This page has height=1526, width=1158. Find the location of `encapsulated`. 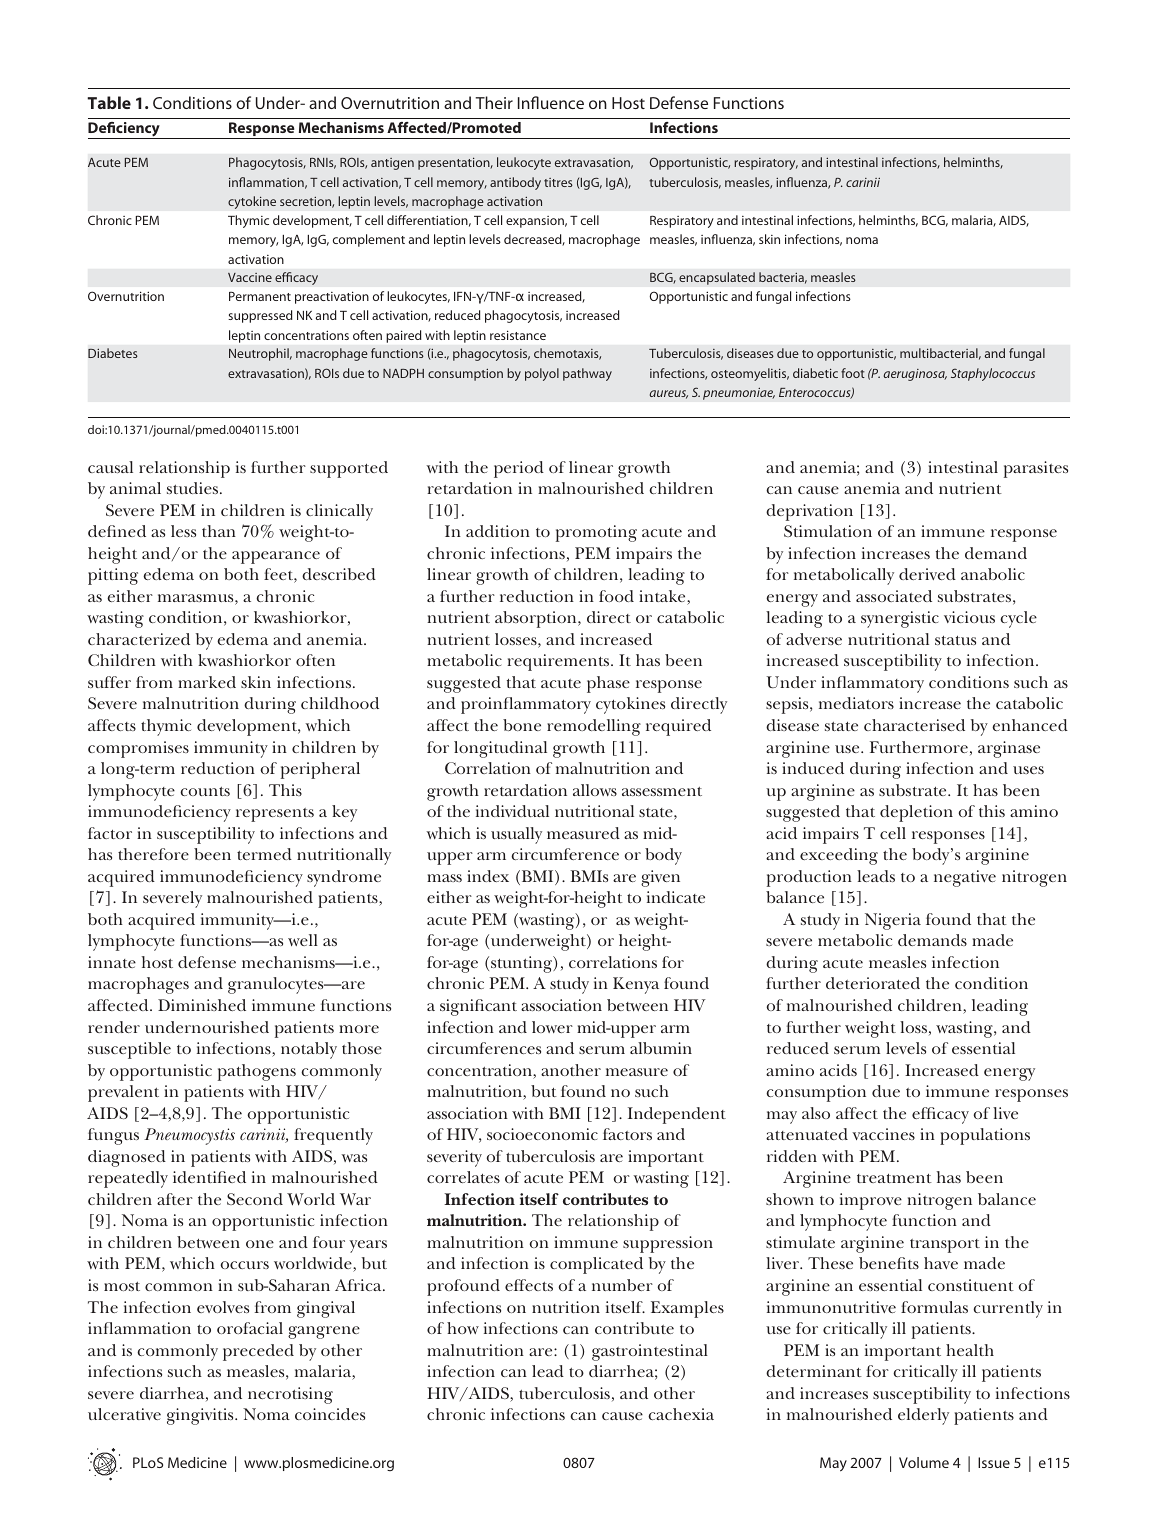

encapsulated is located at coordinates (717, 278).
